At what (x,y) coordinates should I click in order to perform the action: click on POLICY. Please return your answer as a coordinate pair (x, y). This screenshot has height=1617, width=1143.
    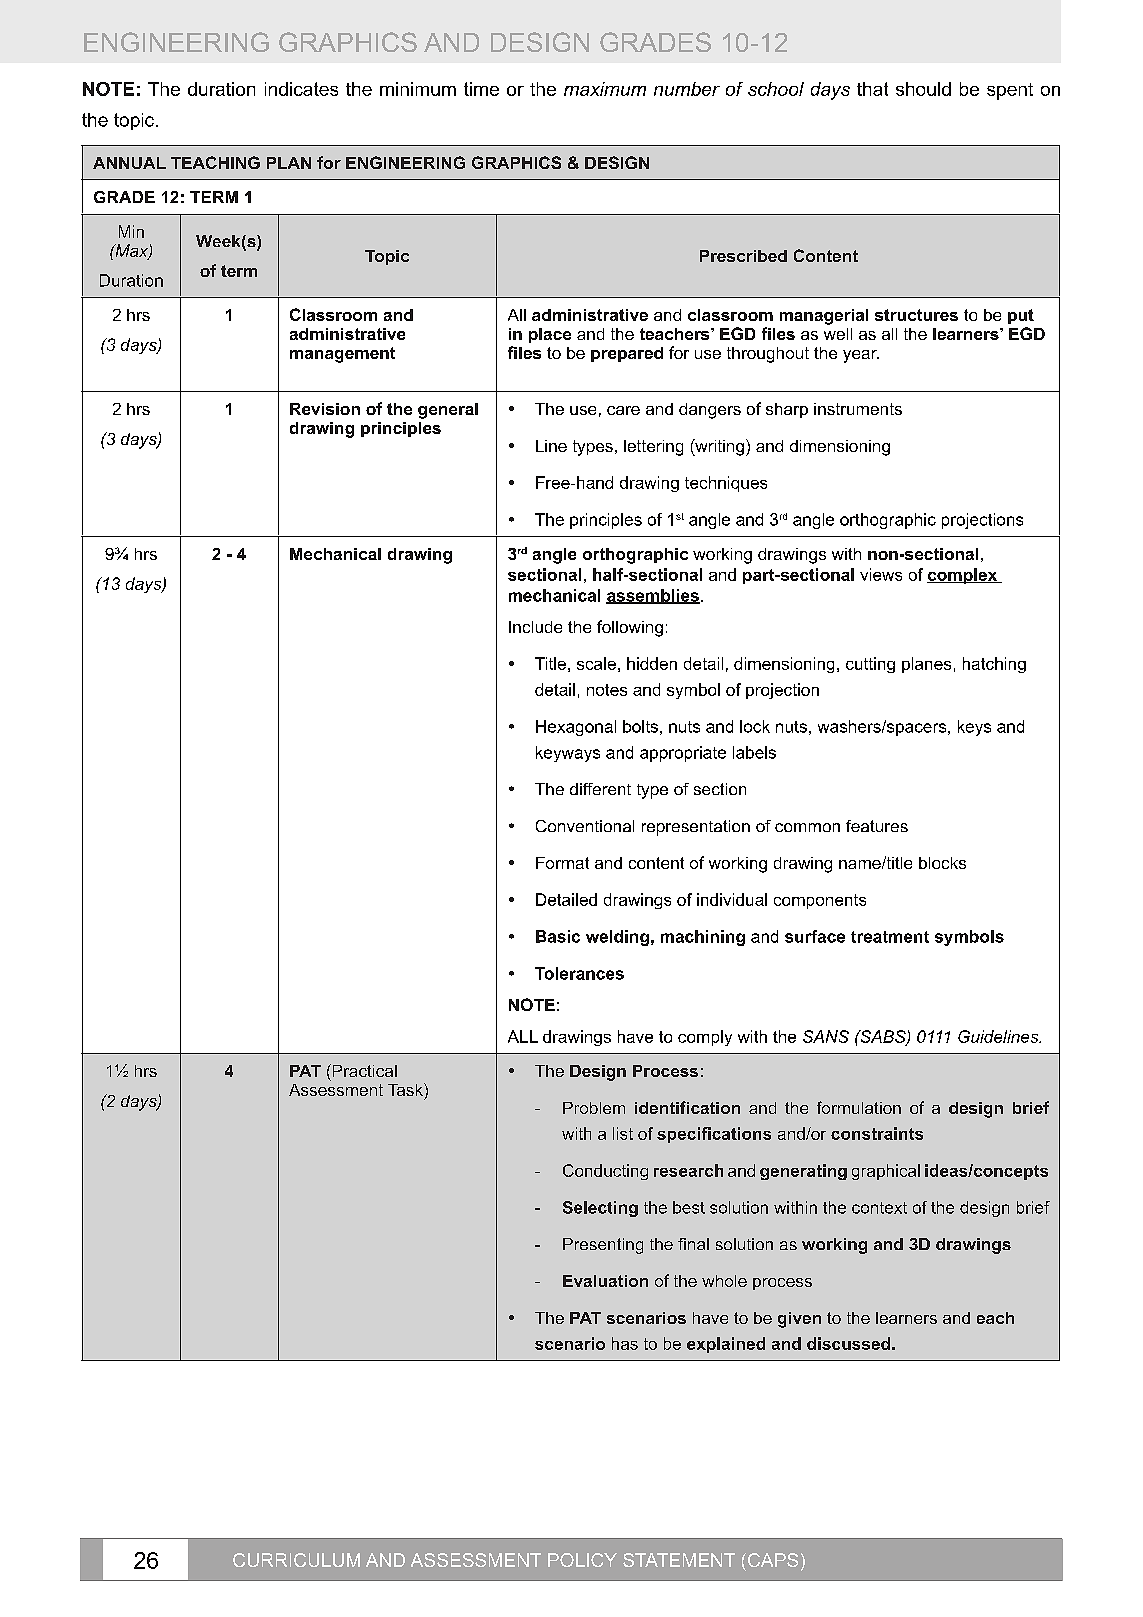
    Looking at the image, I should click on (582, 1560).
